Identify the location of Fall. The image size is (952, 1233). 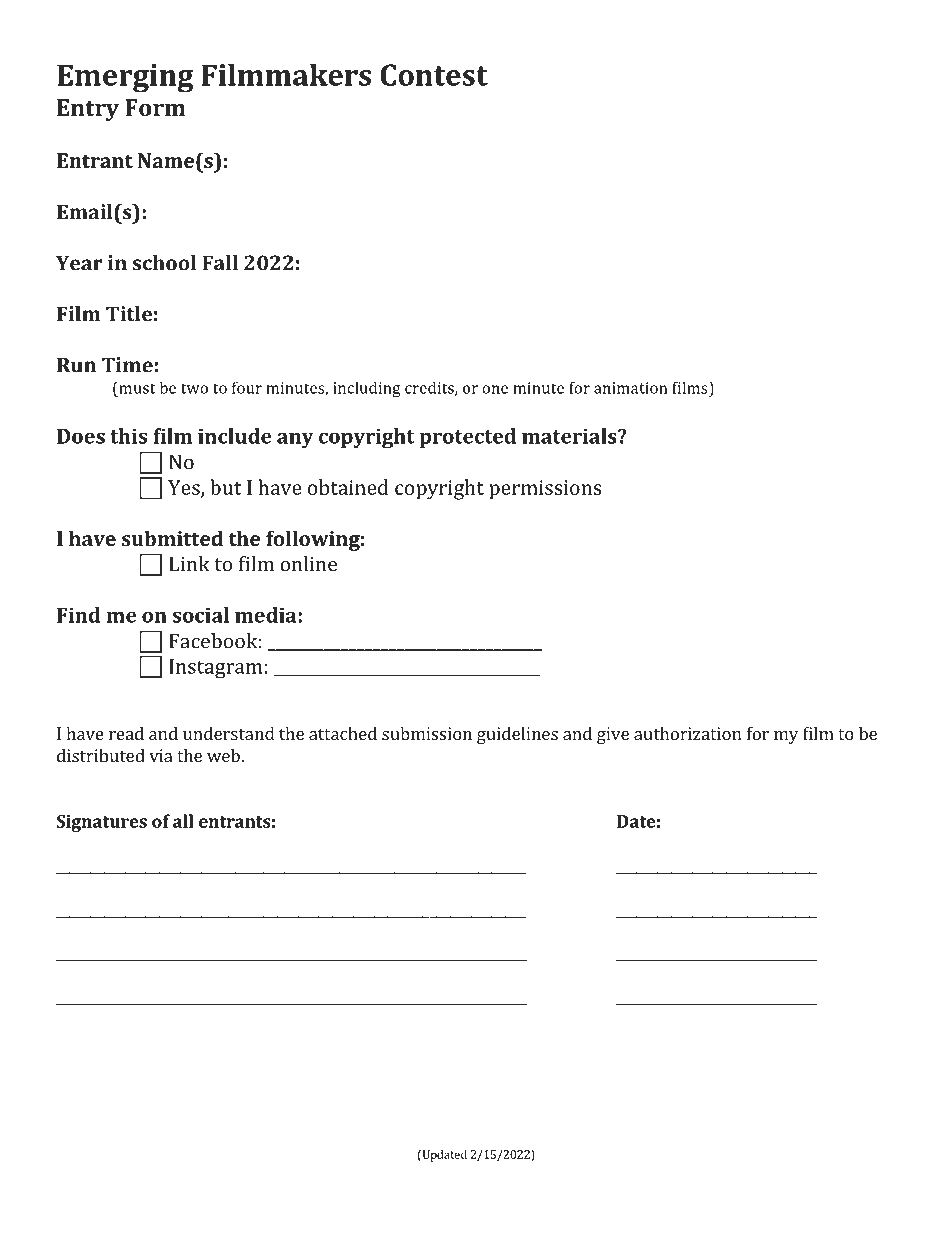
(220, 263).
